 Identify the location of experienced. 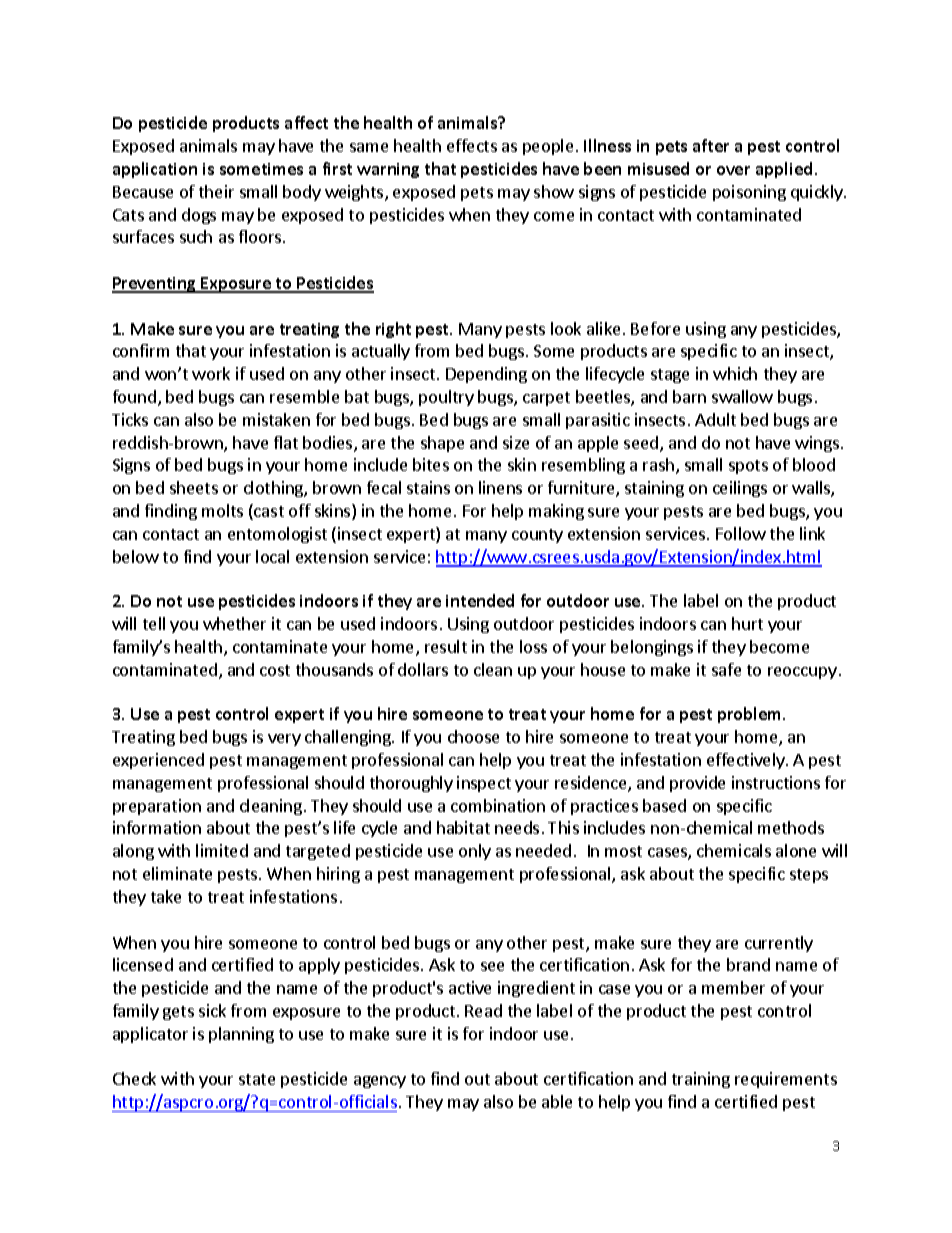
(158, 761).
